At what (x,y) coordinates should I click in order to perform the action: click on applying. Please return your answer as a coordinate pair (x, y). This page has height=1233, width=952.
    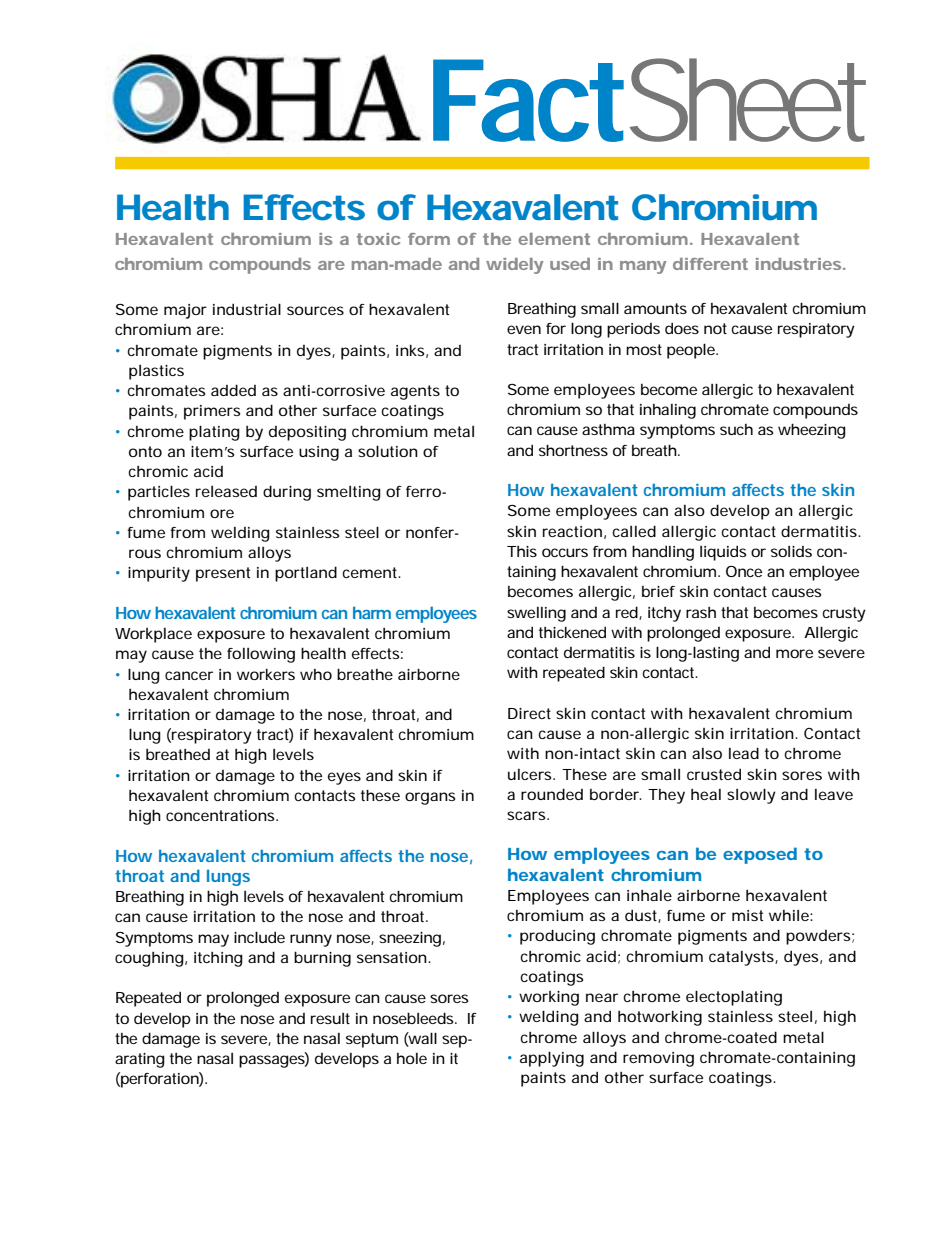
    Looking at the image, I should click on (552, 1059).
